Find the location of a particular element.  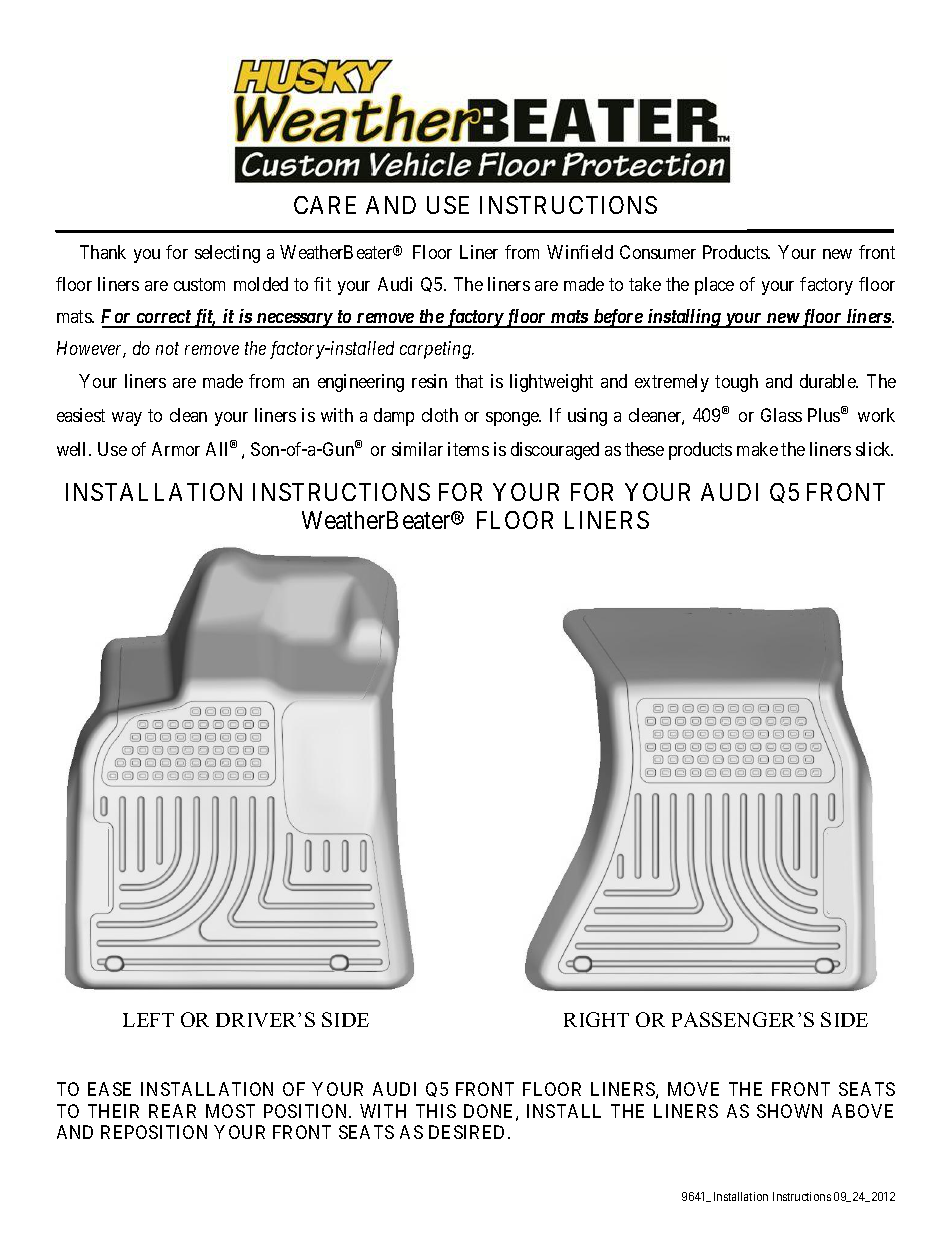

selecting is located at coordinates (227, 254).
